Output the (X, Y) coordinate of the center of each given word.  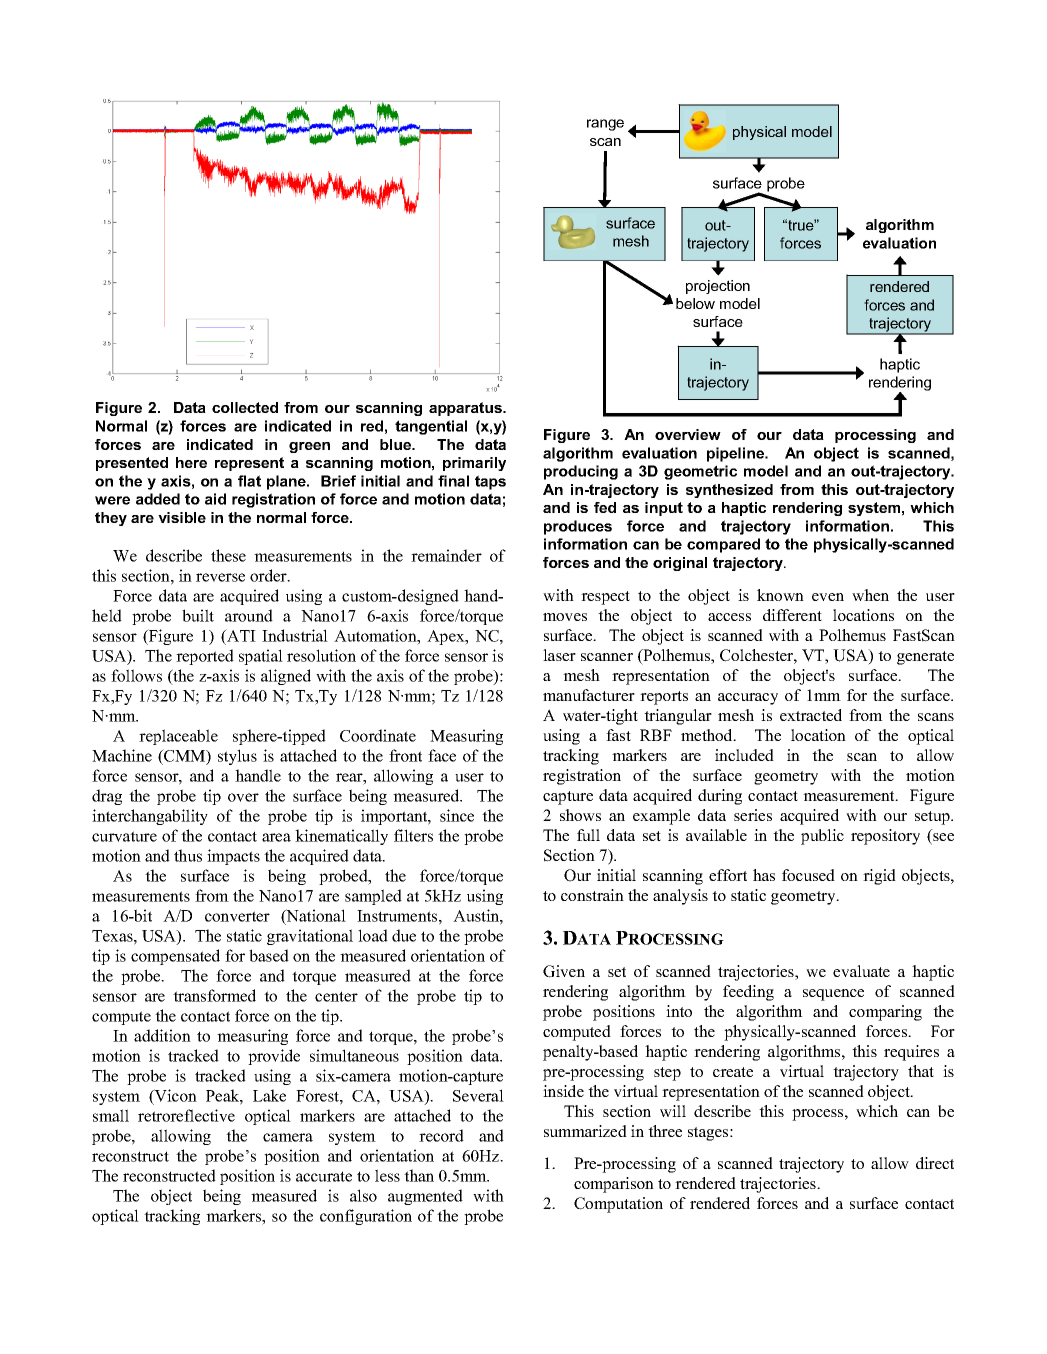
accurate (324, 1176)
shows (580, 815)
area (276, 837)
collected (245, 407)
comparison (614, 1185)
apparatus (466, 409)
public (822, 837)
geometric (700, 472)
